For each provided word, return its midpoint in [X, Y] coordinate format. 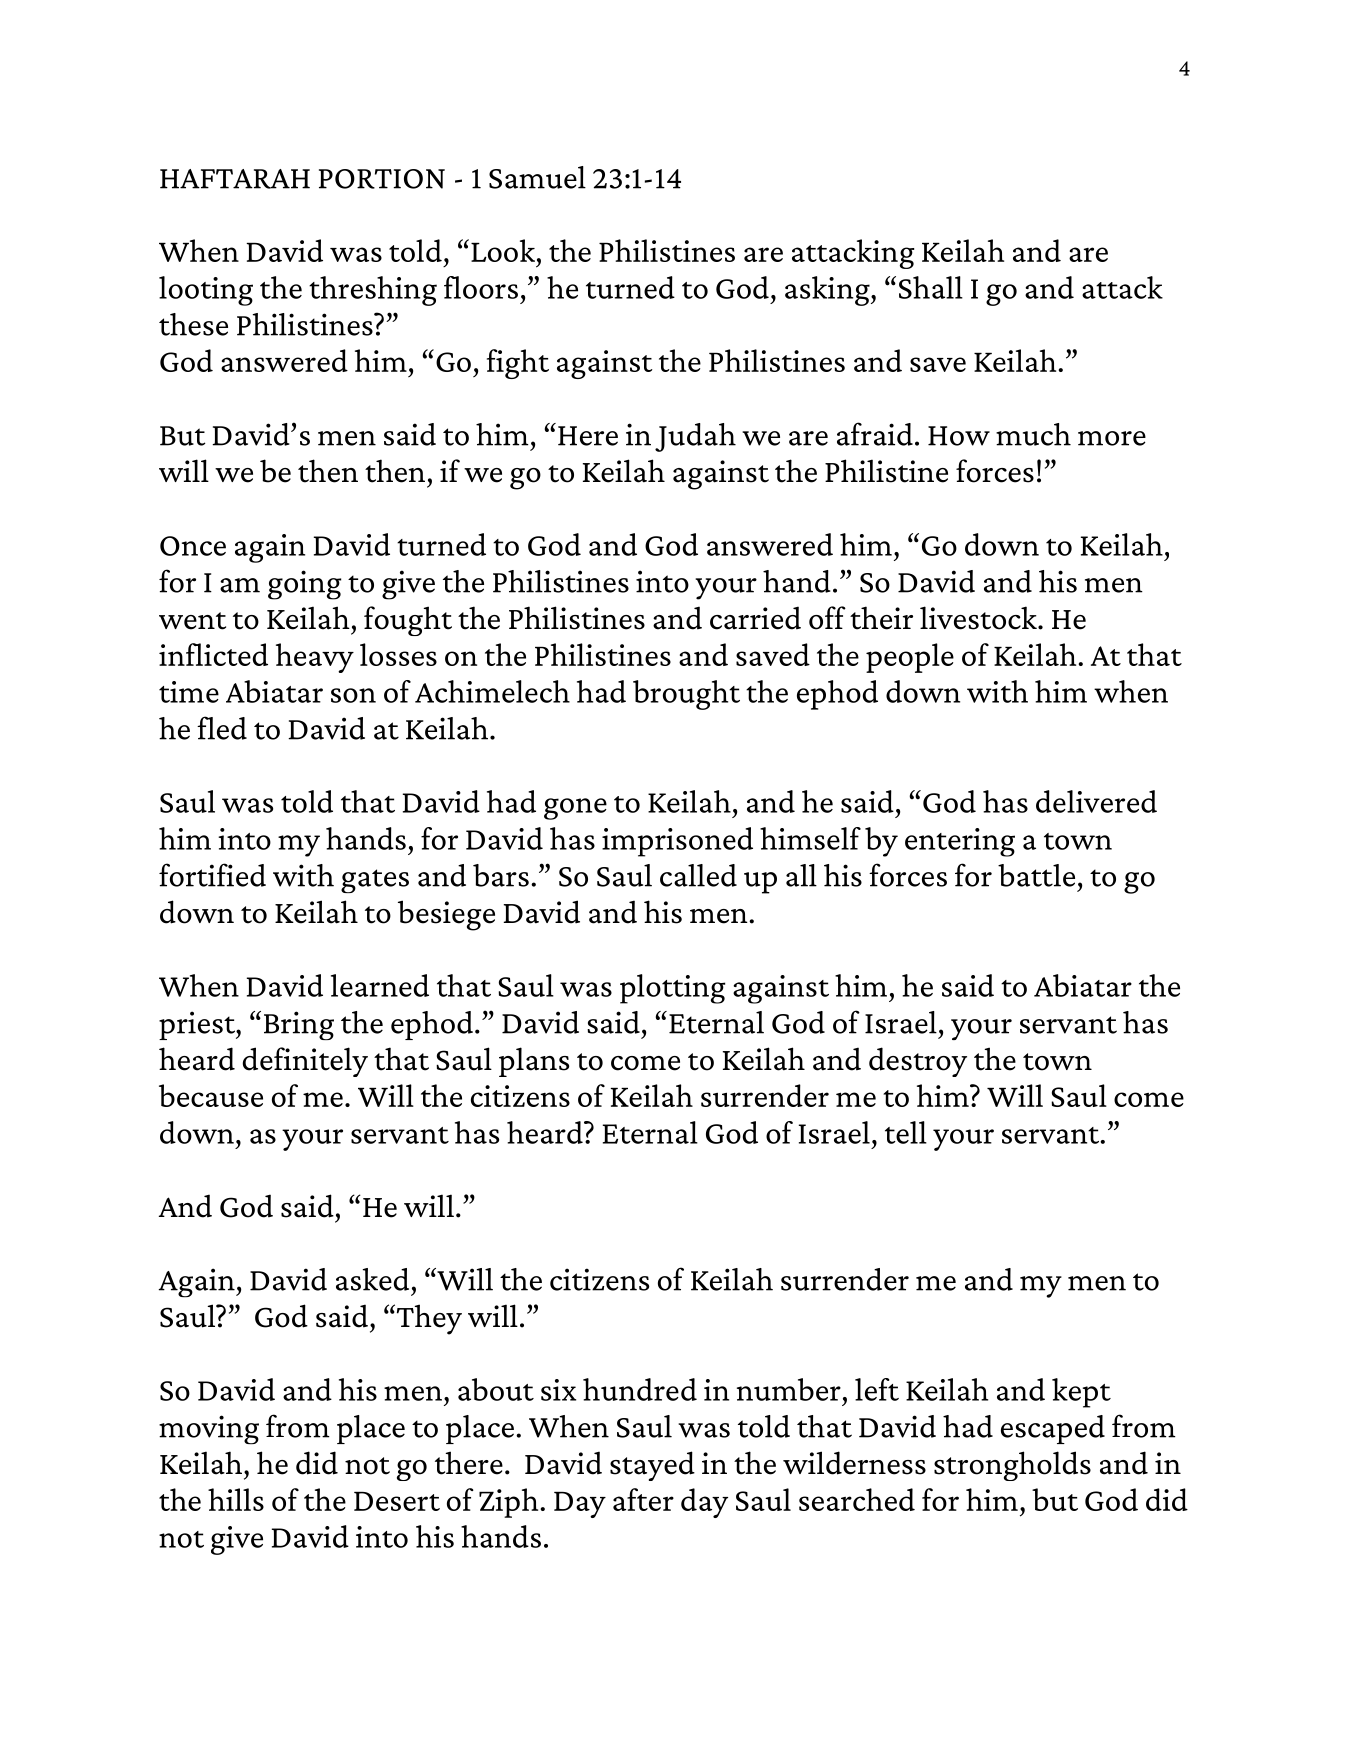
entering [960, 842]
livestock [979, 618]
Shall [931, 287]
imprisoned [677, 842]
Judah [695, 437]
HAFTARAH [235, 179]
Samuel [537, 177]
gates [375, 881]
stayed [652, 1466]
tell [906, 1132]
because [211, 1095]
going [304, 585]
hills [236, 1499]
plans [534, 1062]
